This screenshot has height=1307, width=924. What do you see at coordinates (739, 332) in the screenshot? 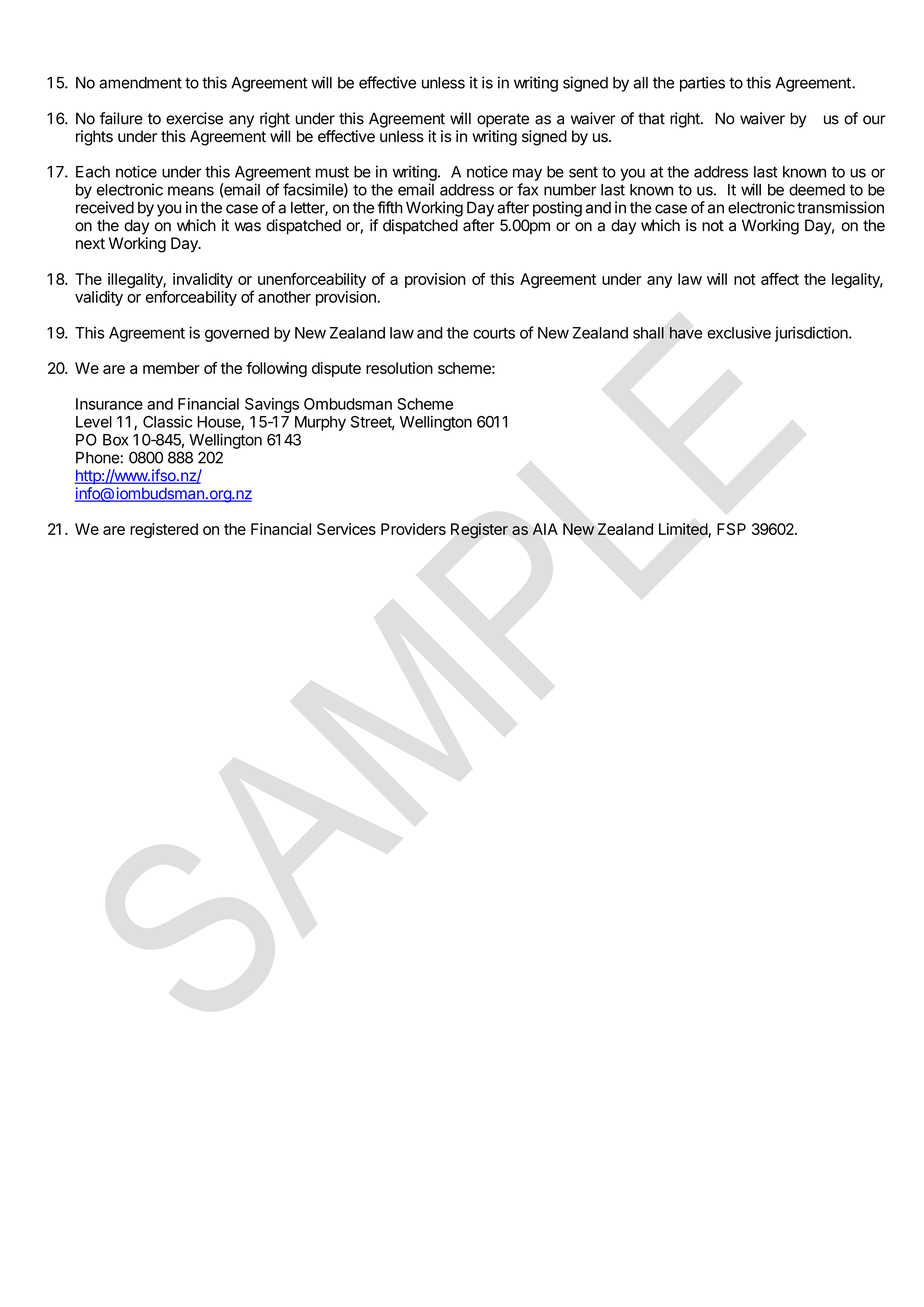
I see `exclusive` at bounding box center [739, 332].
